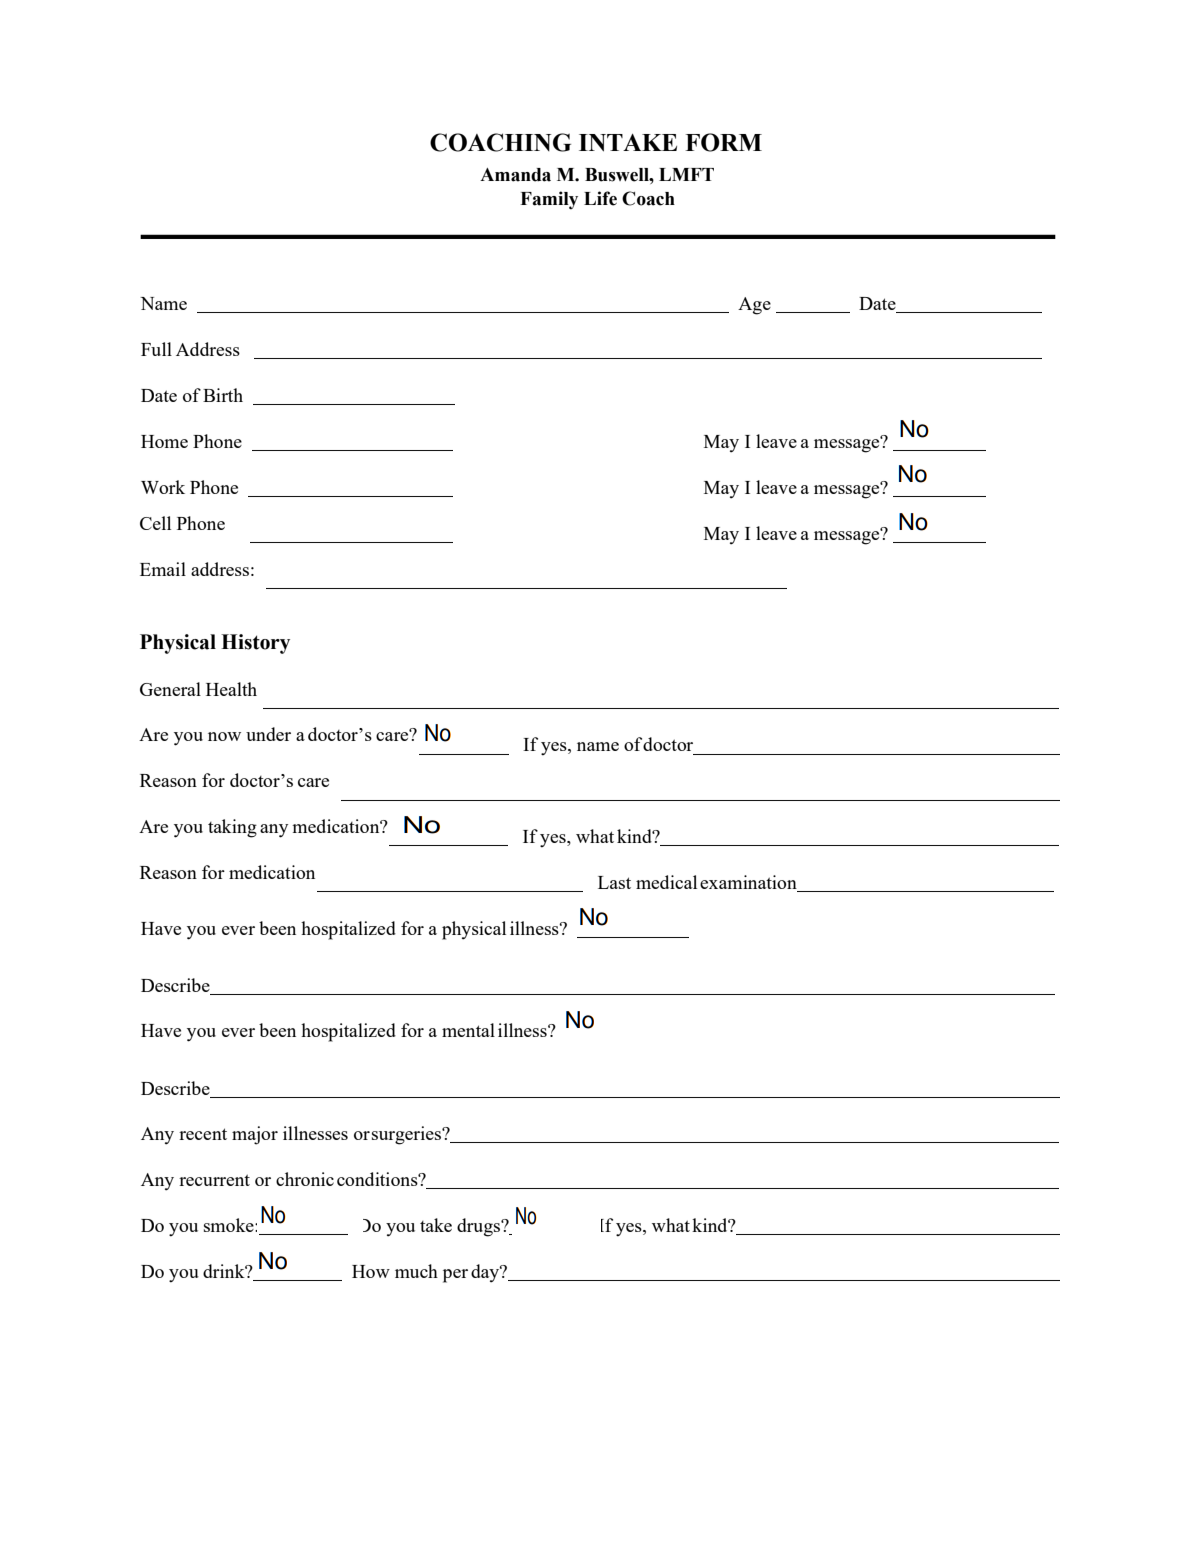 This screenshot has height=1548, width=1196. I want to click on medical, so click(666, 882).
